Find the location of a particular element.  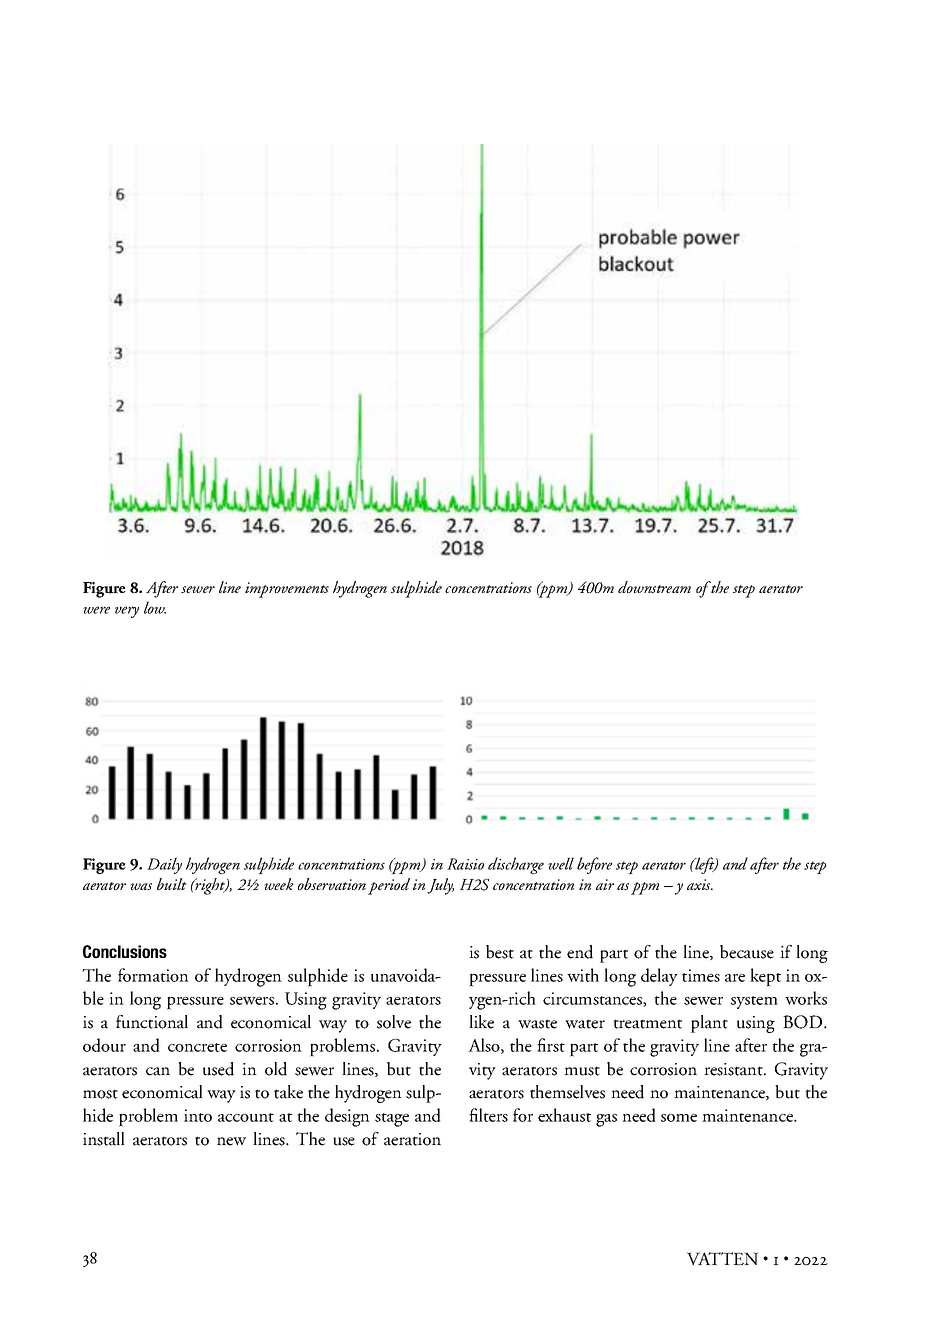

discharge is located at coordinates (516, 865).
